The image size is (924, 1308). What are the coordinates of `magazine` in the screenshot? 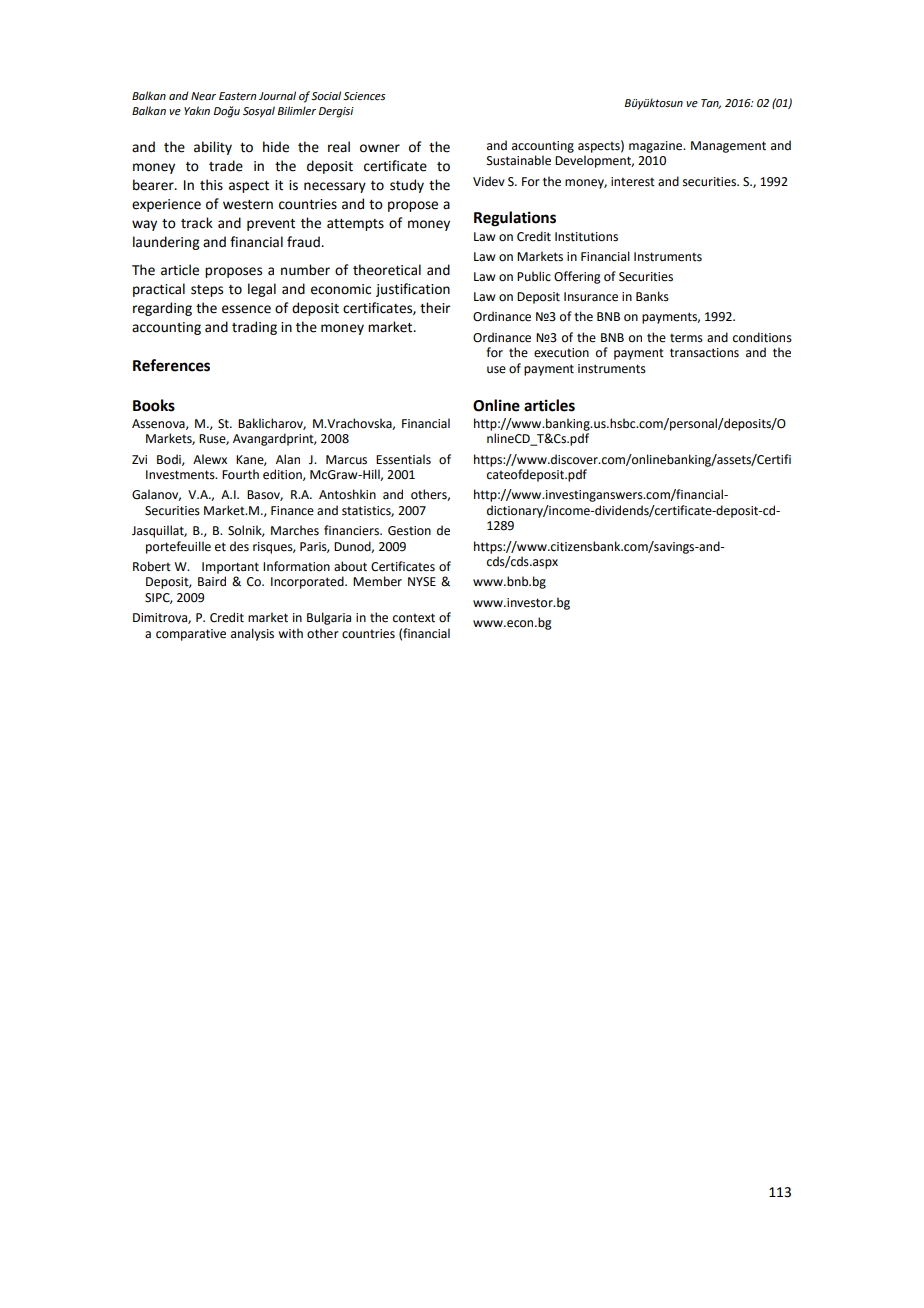 It's located at (657, 147).
